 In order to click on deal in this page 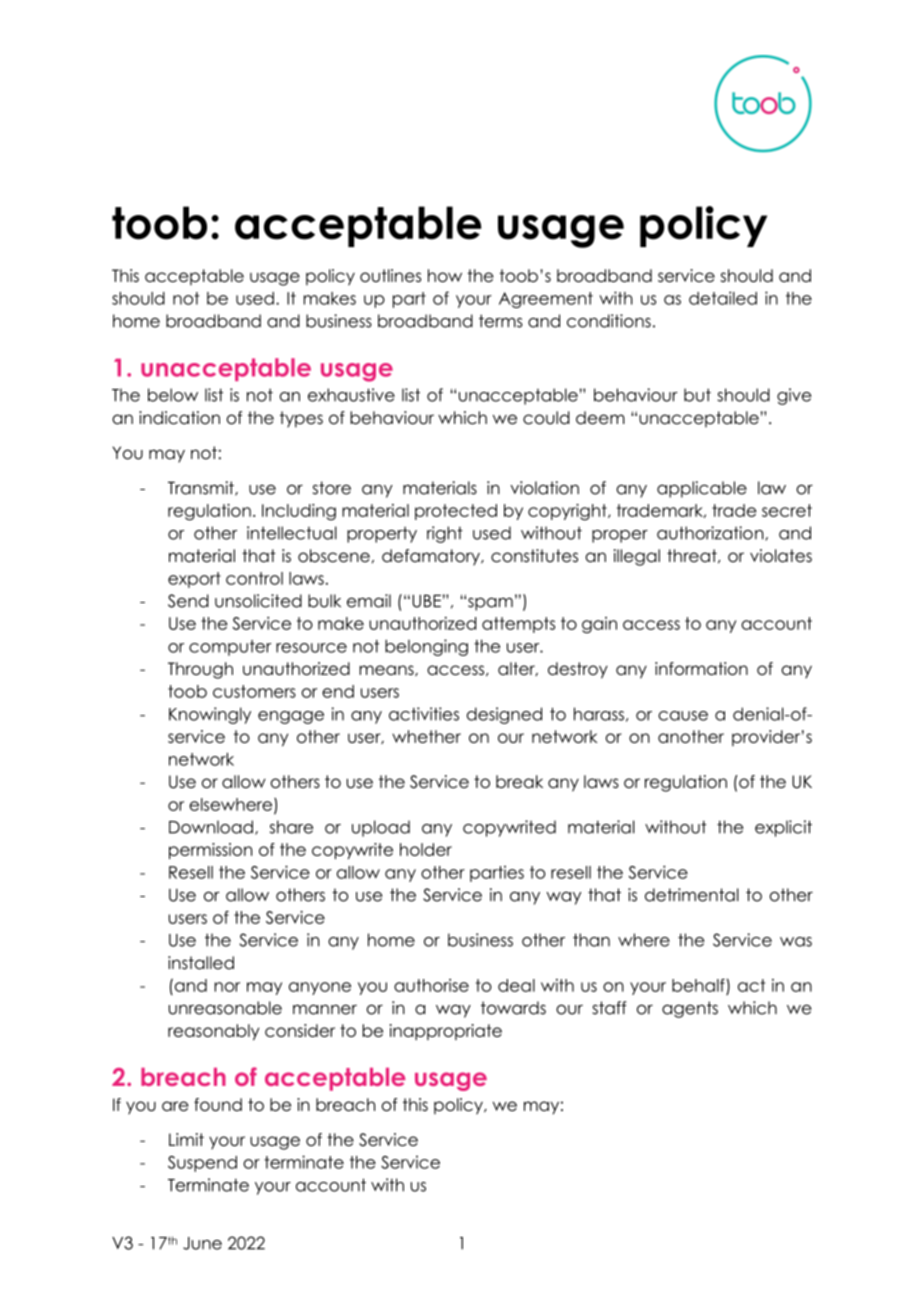, I will do `click(516, 985)`.
